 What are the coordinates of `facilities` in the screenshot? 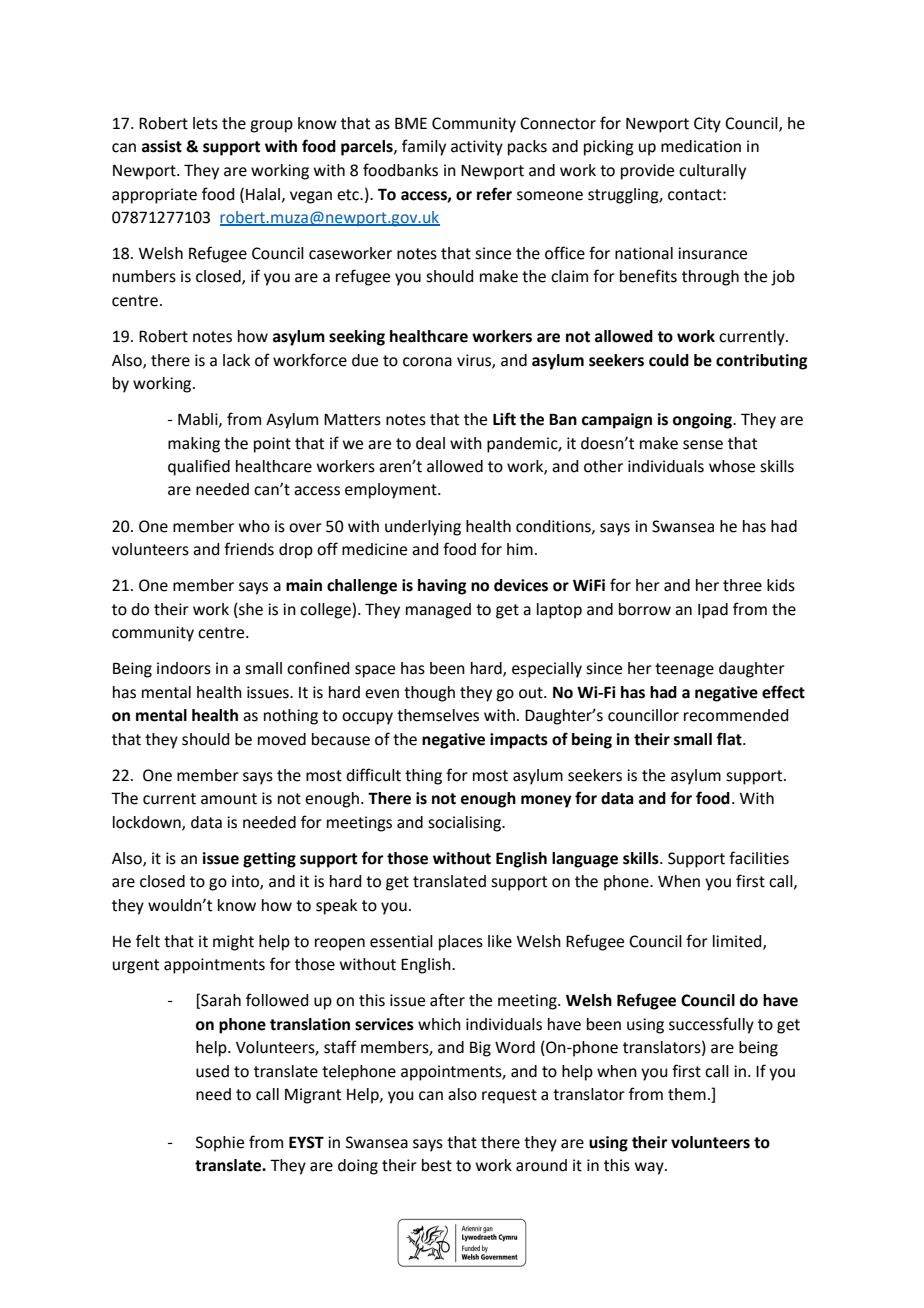 It's located at (759, 858).
